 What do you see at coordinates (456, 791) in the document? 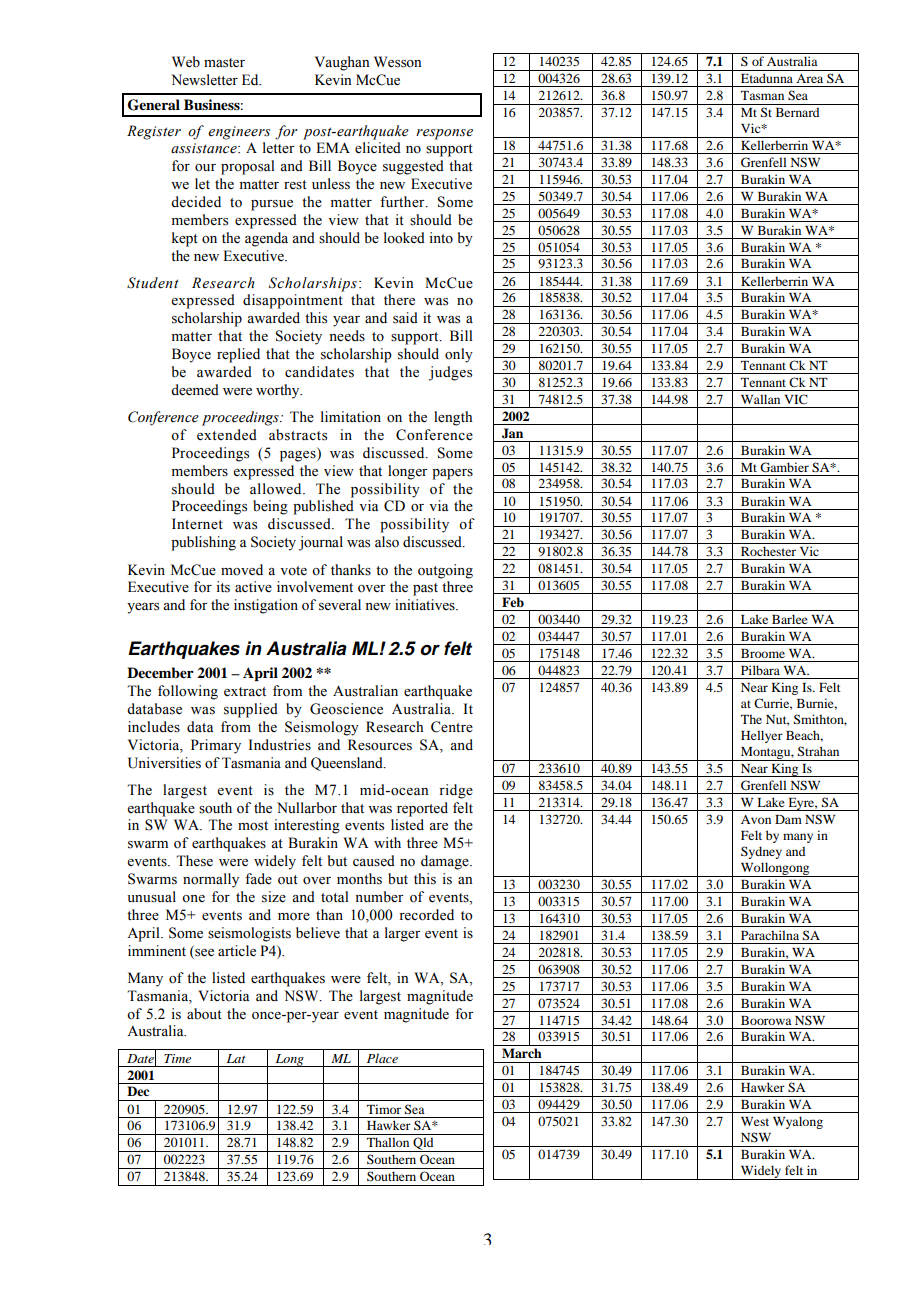
I see `ridge` at bounding box center [456, 791].
